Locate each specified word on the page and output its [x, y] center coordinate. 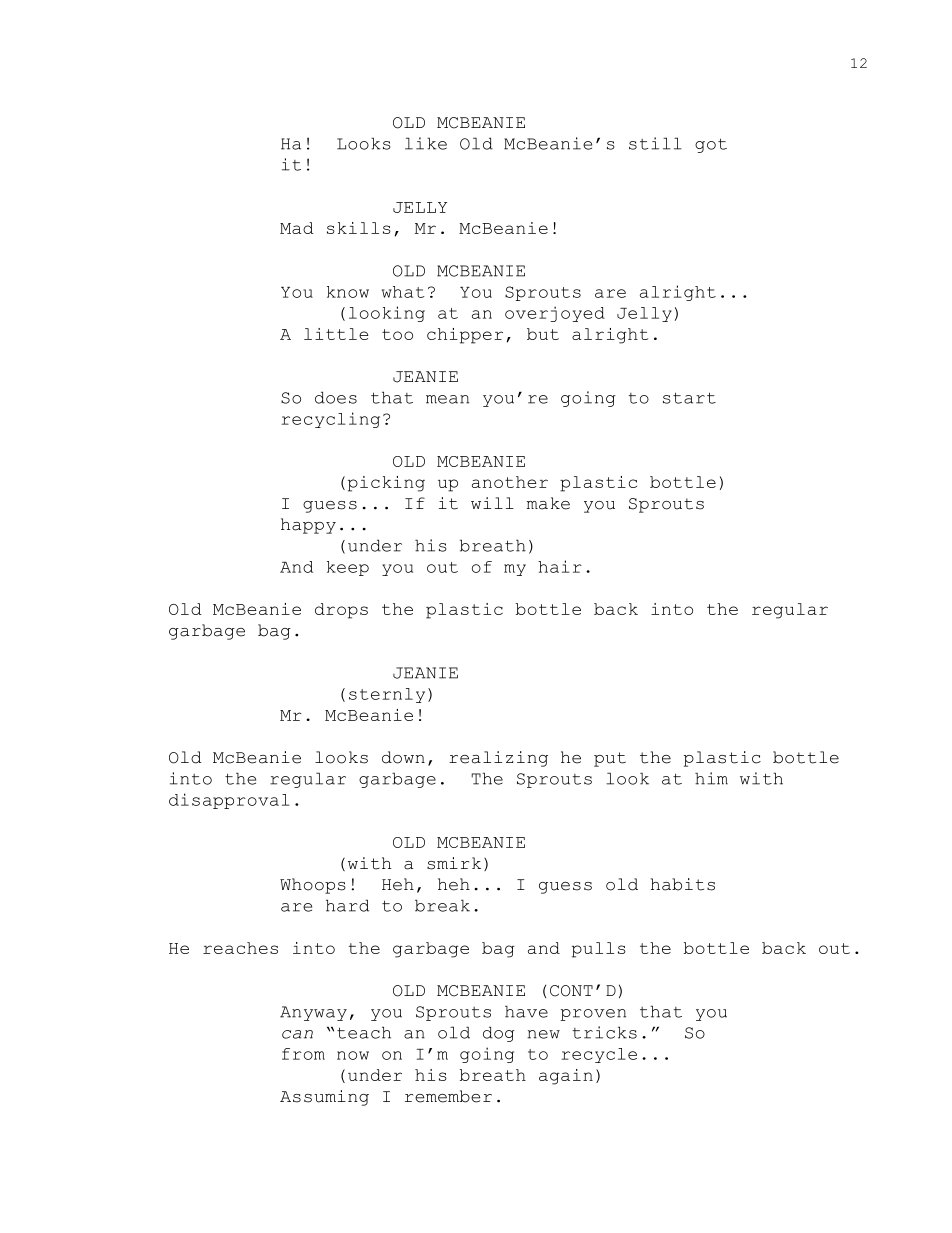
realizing [498, 759]
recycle [599, 1055]
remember [448, 1096]
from [303, 1054]
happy [308, 526]
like [426, 143]
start [689, 398]
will [492, 503]
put [610, 759]
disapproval [229, 801]
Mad [297, 228]
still [655, 143]
